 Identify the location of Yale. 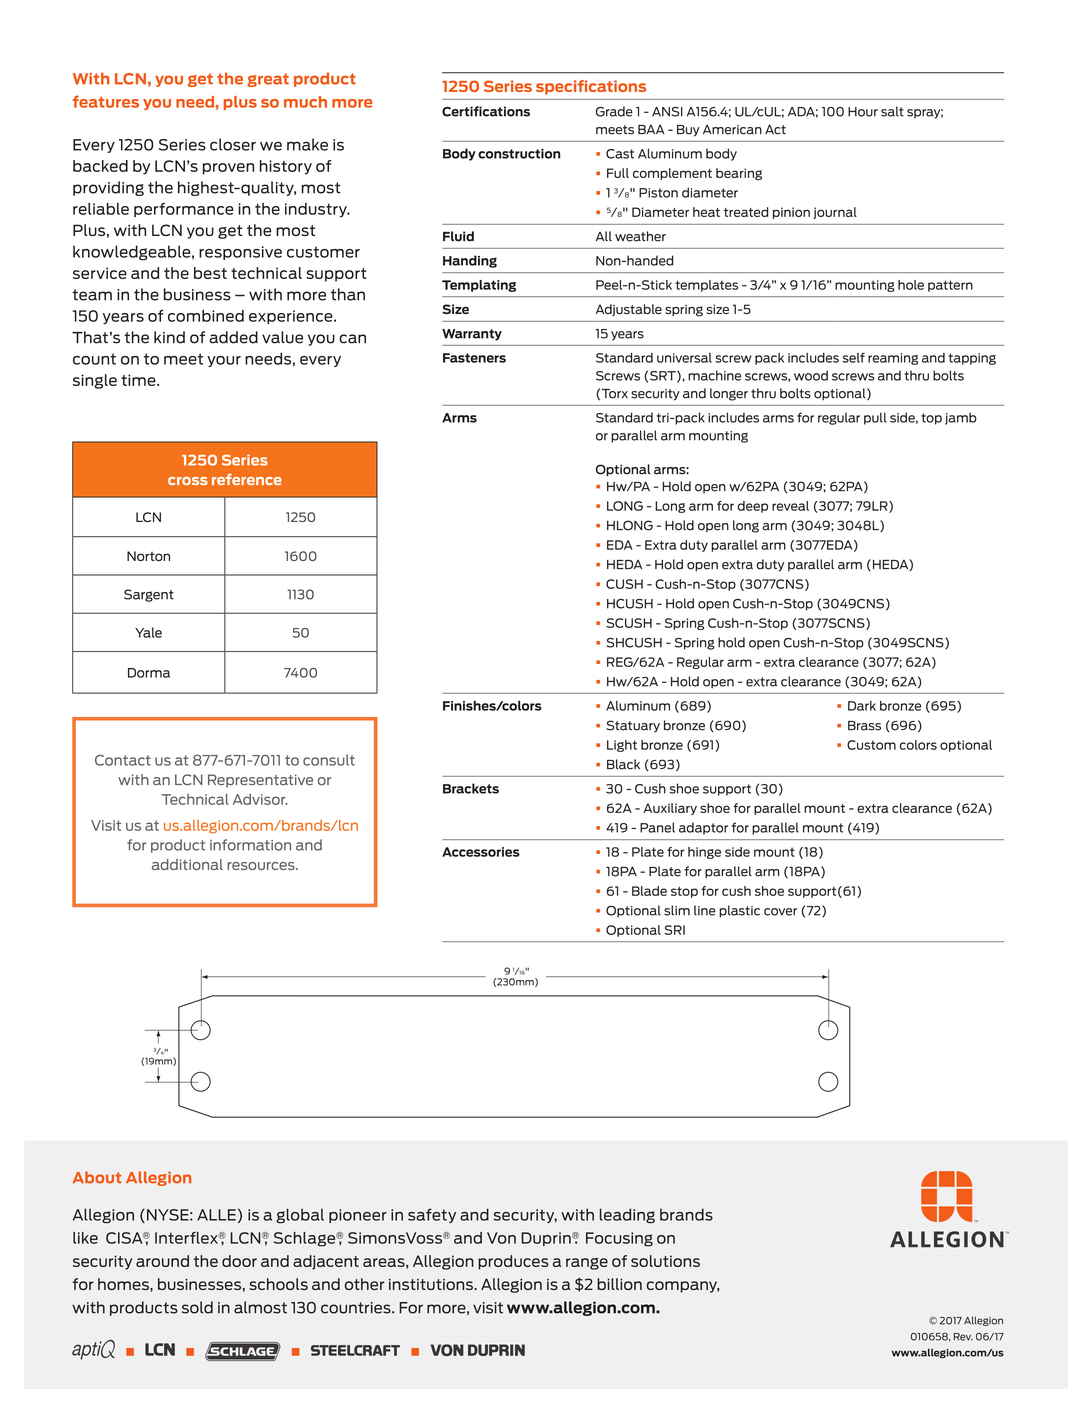
(148, 632).
